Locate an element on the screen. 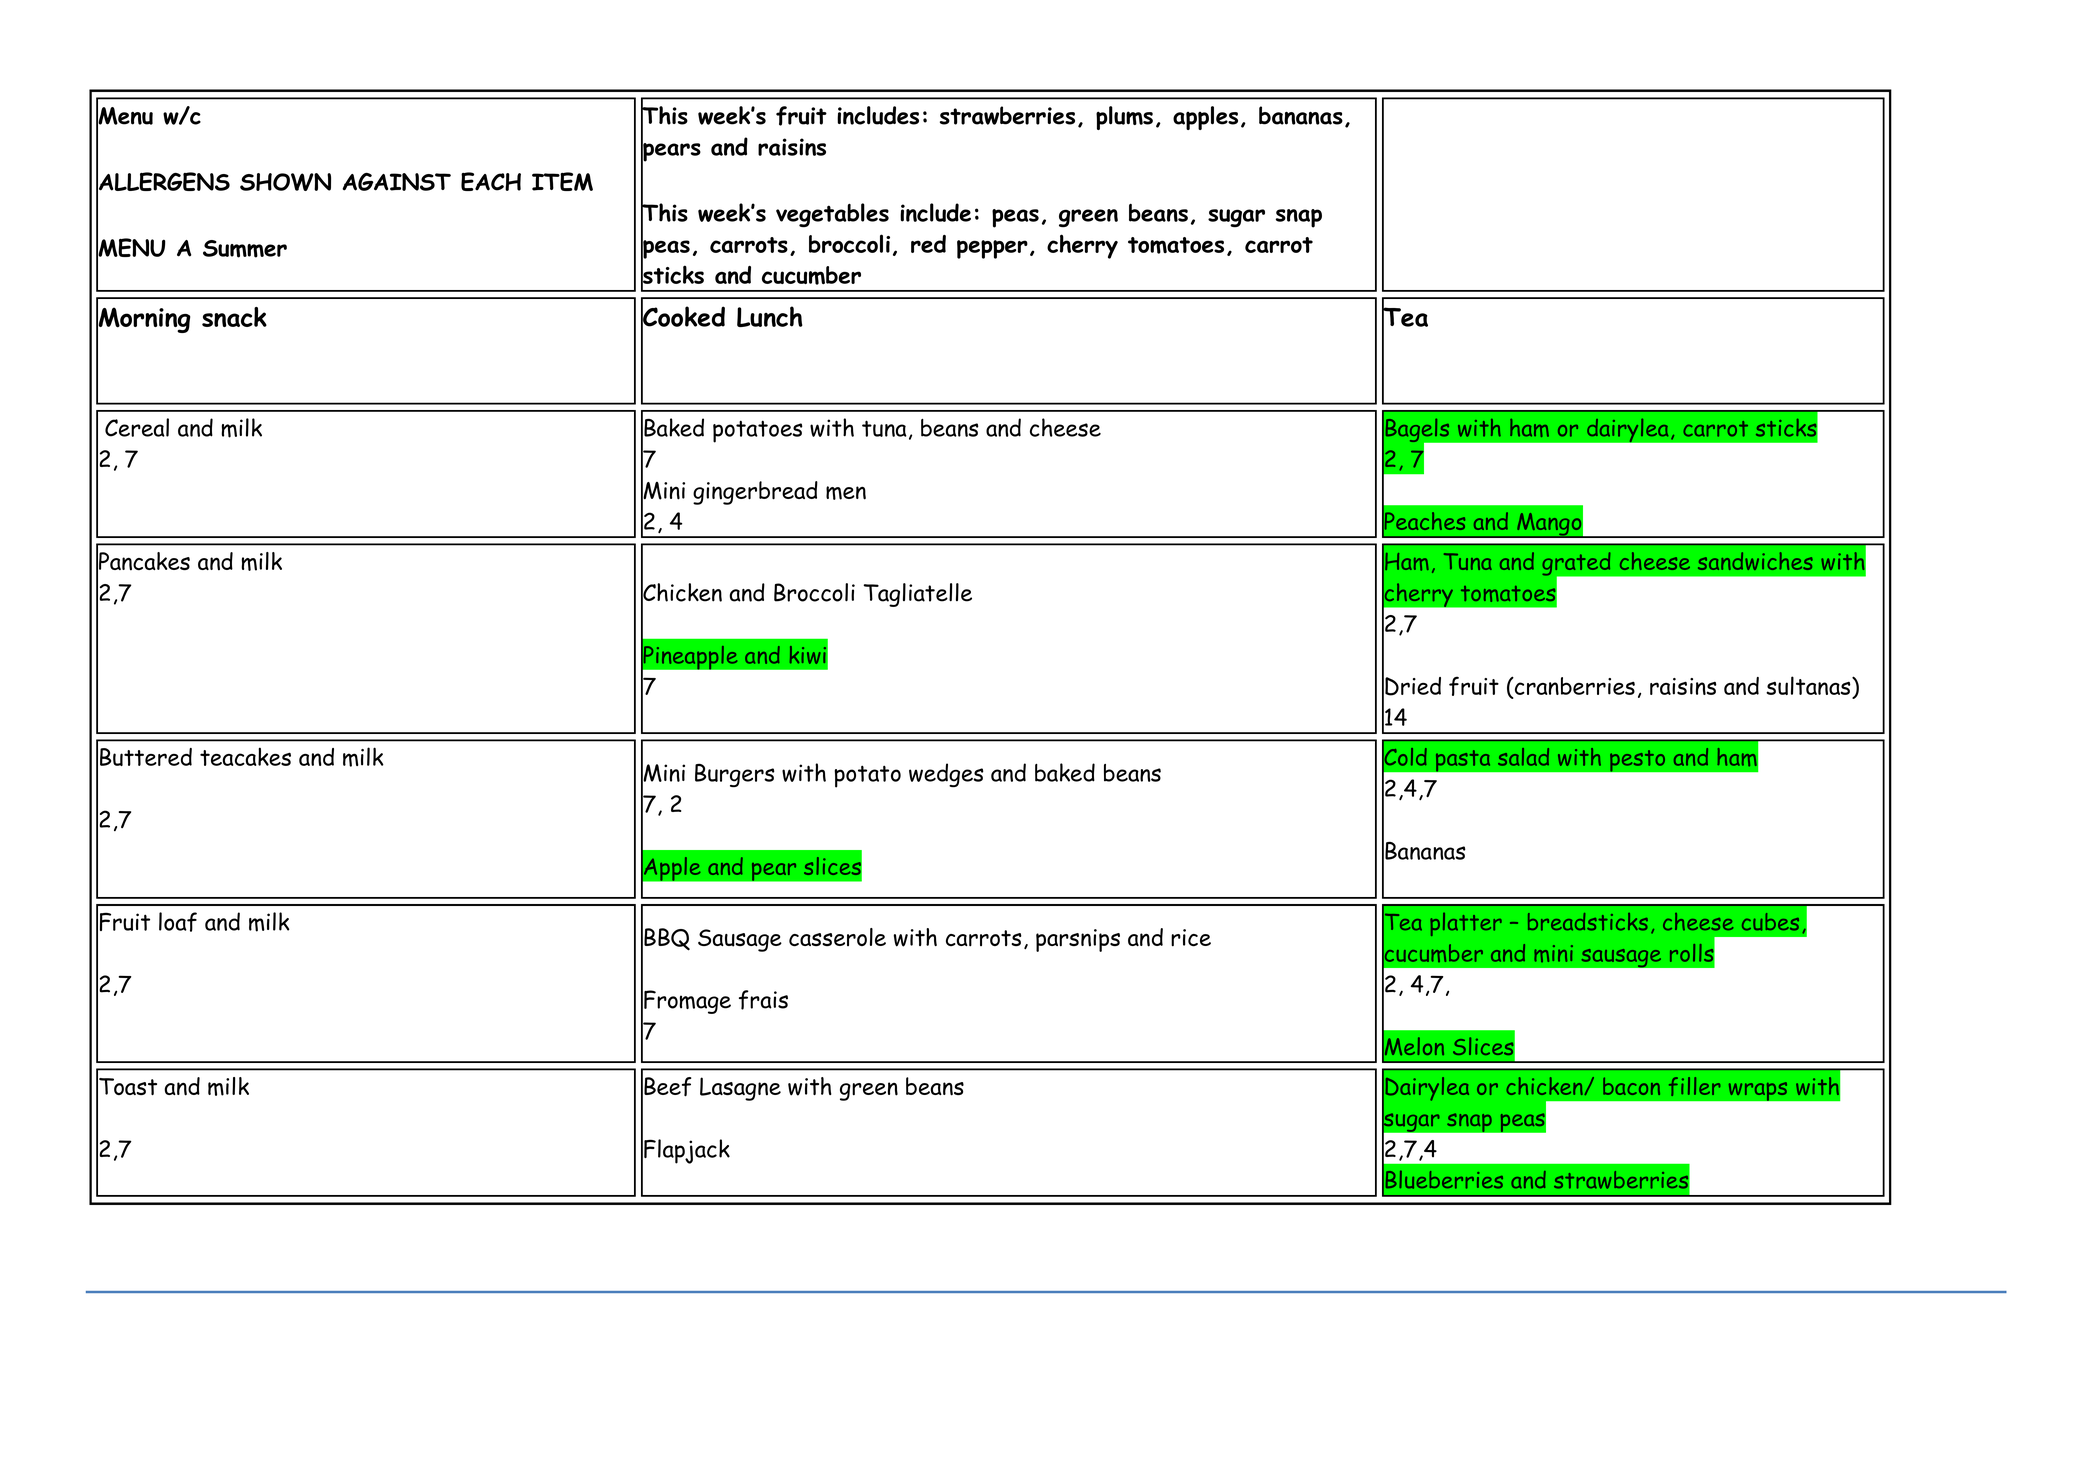  SHOWN is located at coordinates (285, 182).
